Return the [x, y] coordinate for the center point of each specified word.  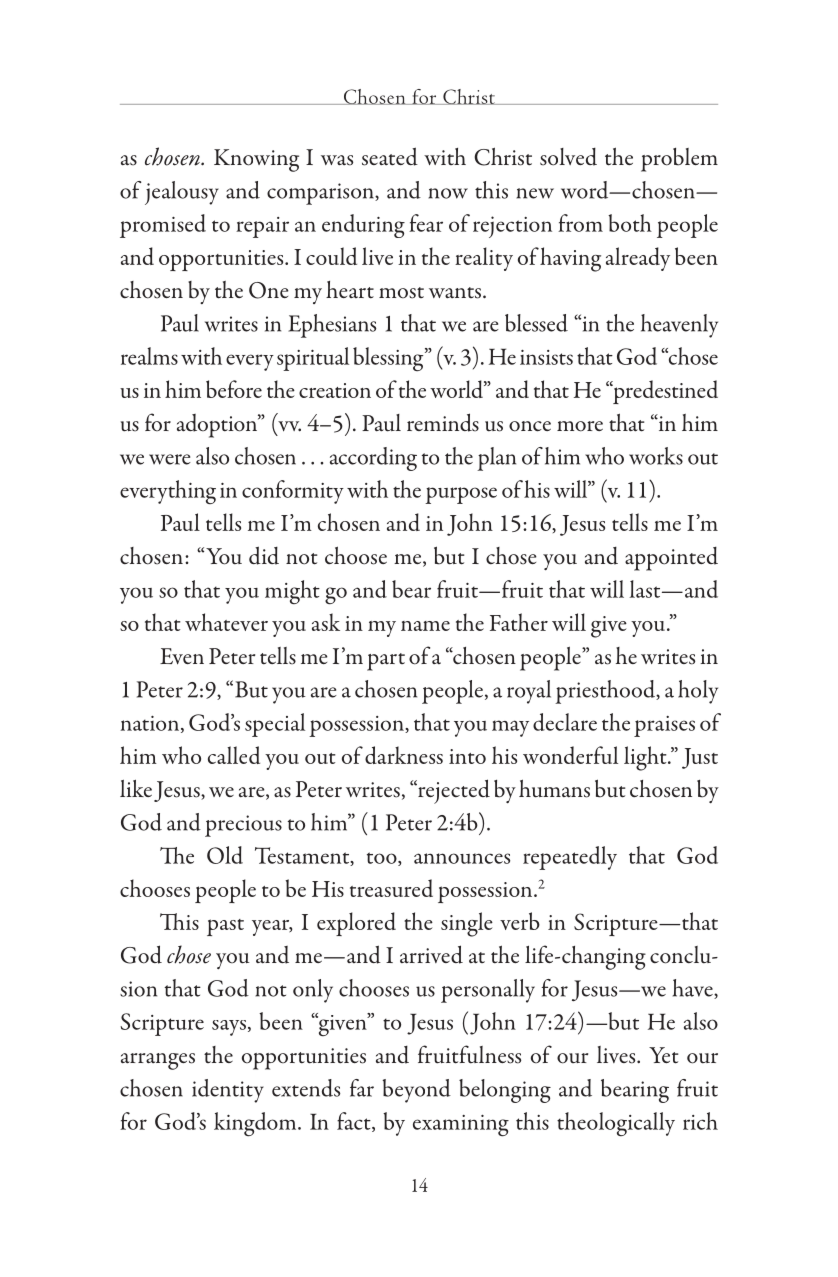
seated [390, 156]
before [234, 389]
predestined [664, 392]
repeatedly [570, 858]
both [630, 223]
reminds [443, 422]
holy [698, 692]
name [425, 626]
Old [225, 855]
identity [228, 1091]
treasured [391, 888]
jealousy [182, 193]
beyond [417, 1091]
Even [182, 656]
